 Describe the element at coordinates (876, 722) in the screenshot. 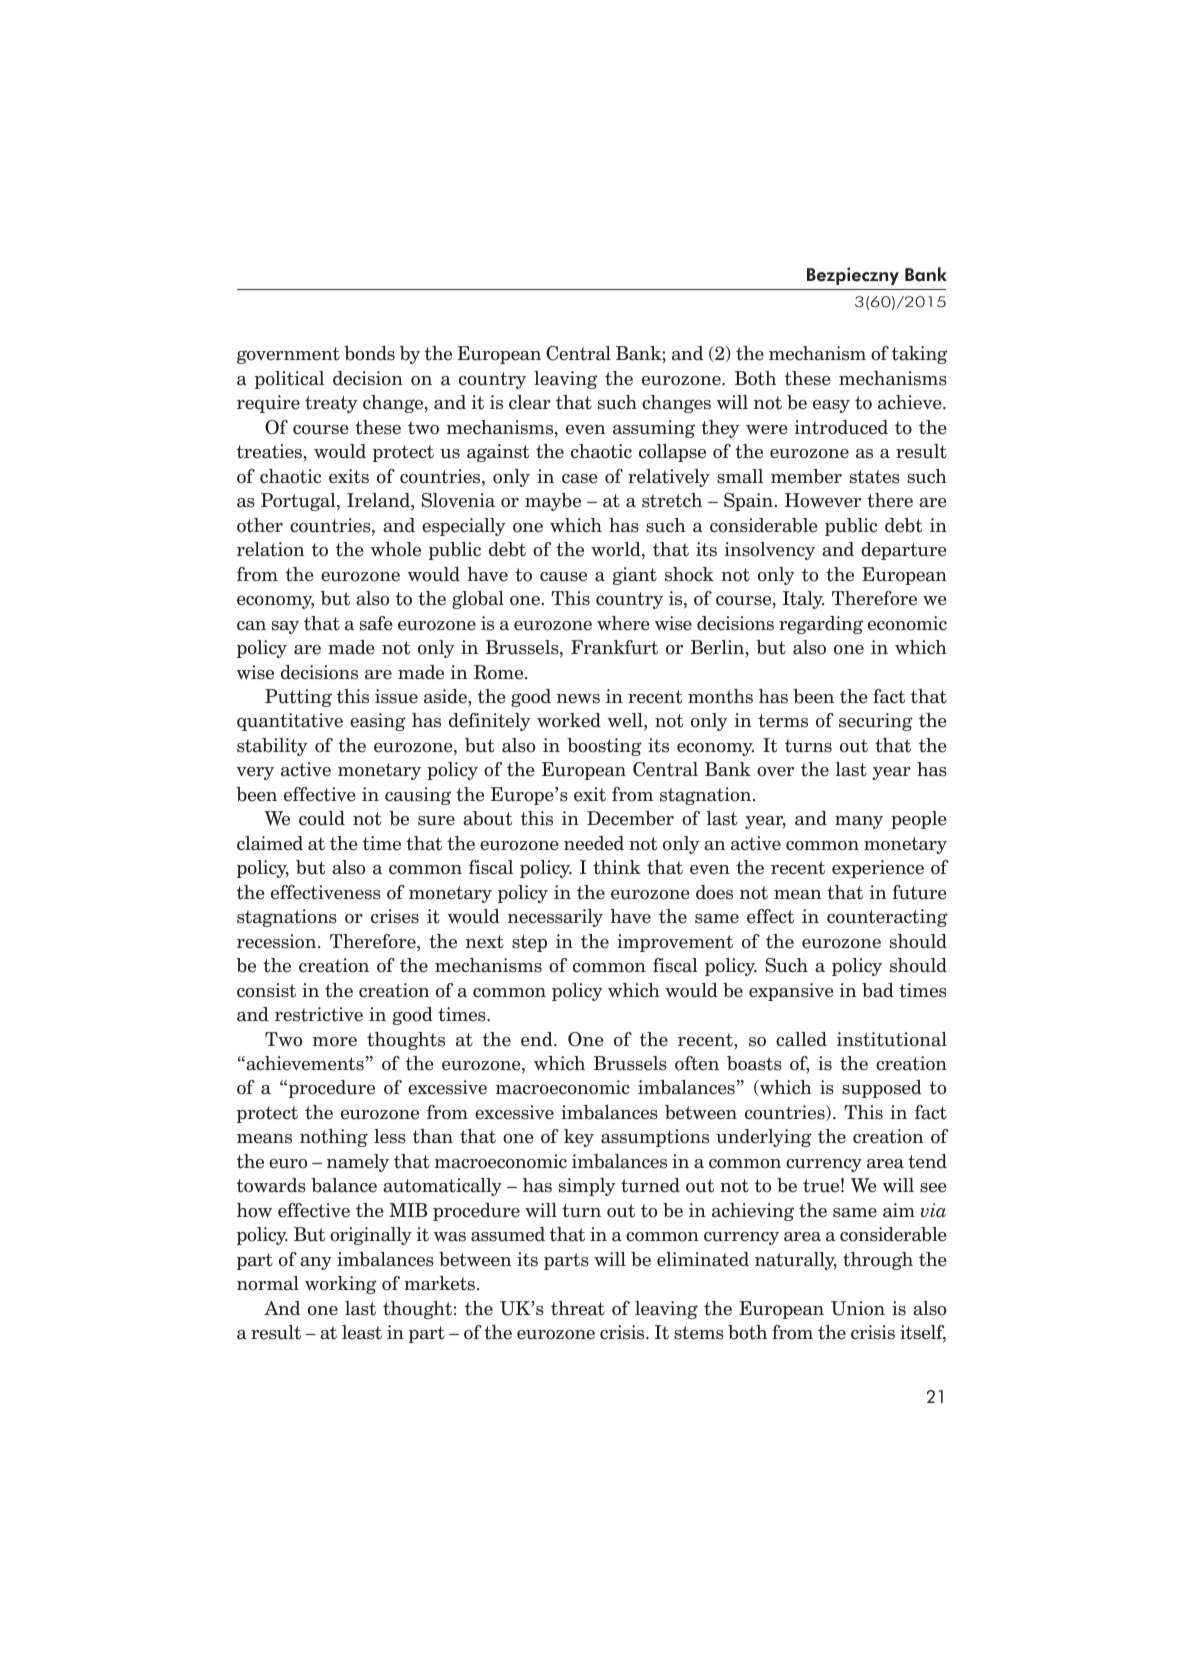

I see `securing` at that location.
